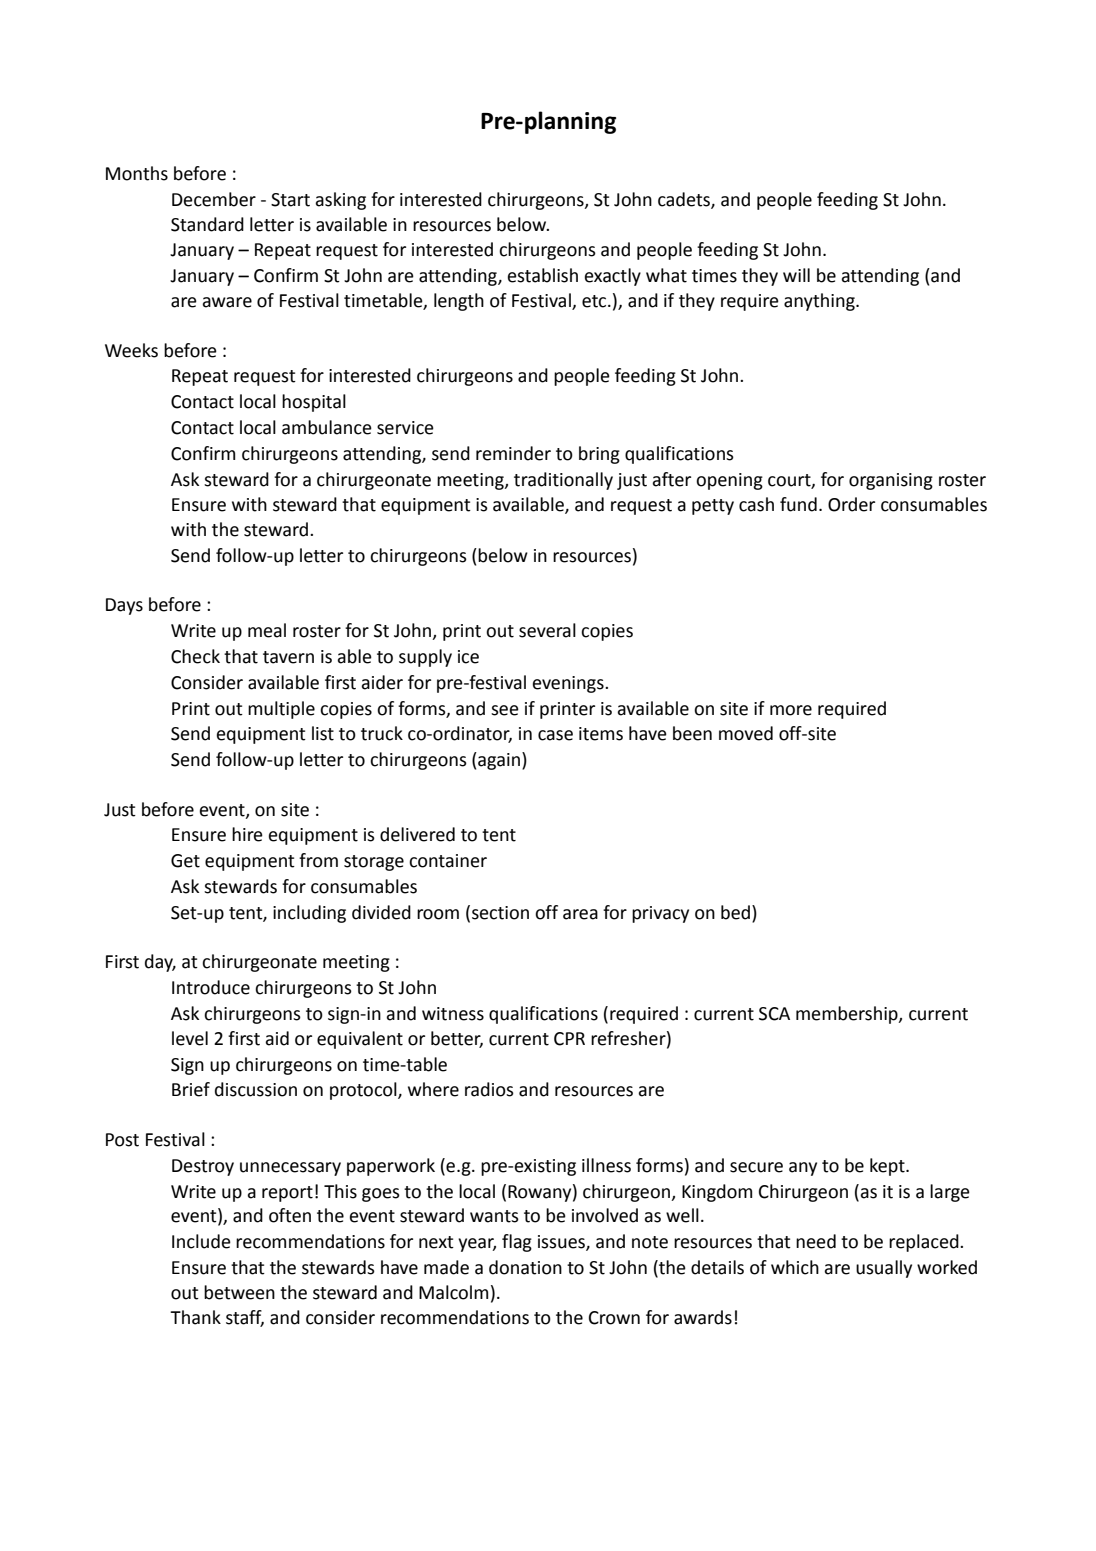 This screenshot has width=1096, height=1551. What do you see at coordinates (796, 275) in the screenshot?
I see `will` at bounding box center [796, 275].
